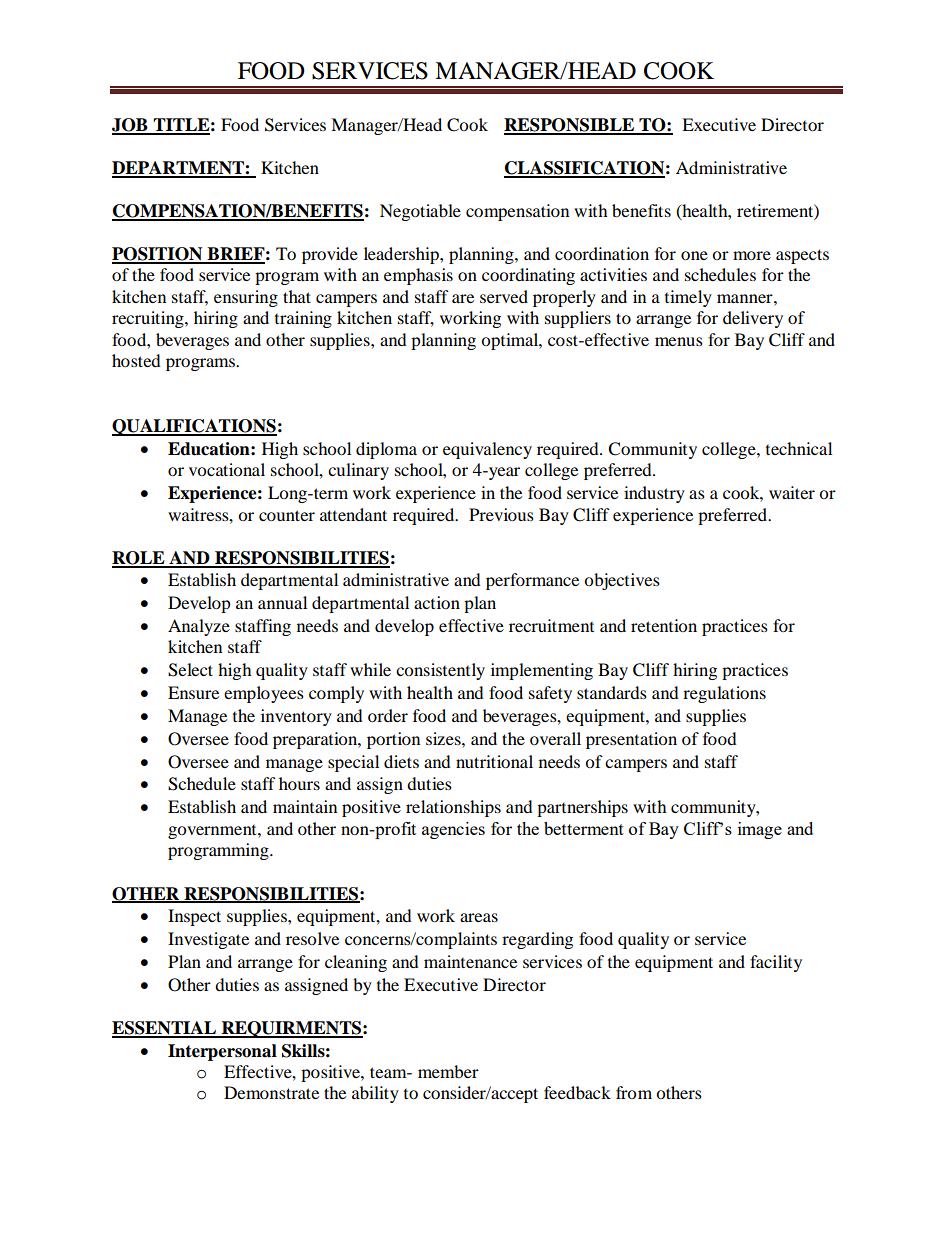  I want to click on Previous, so click(501, 514).
